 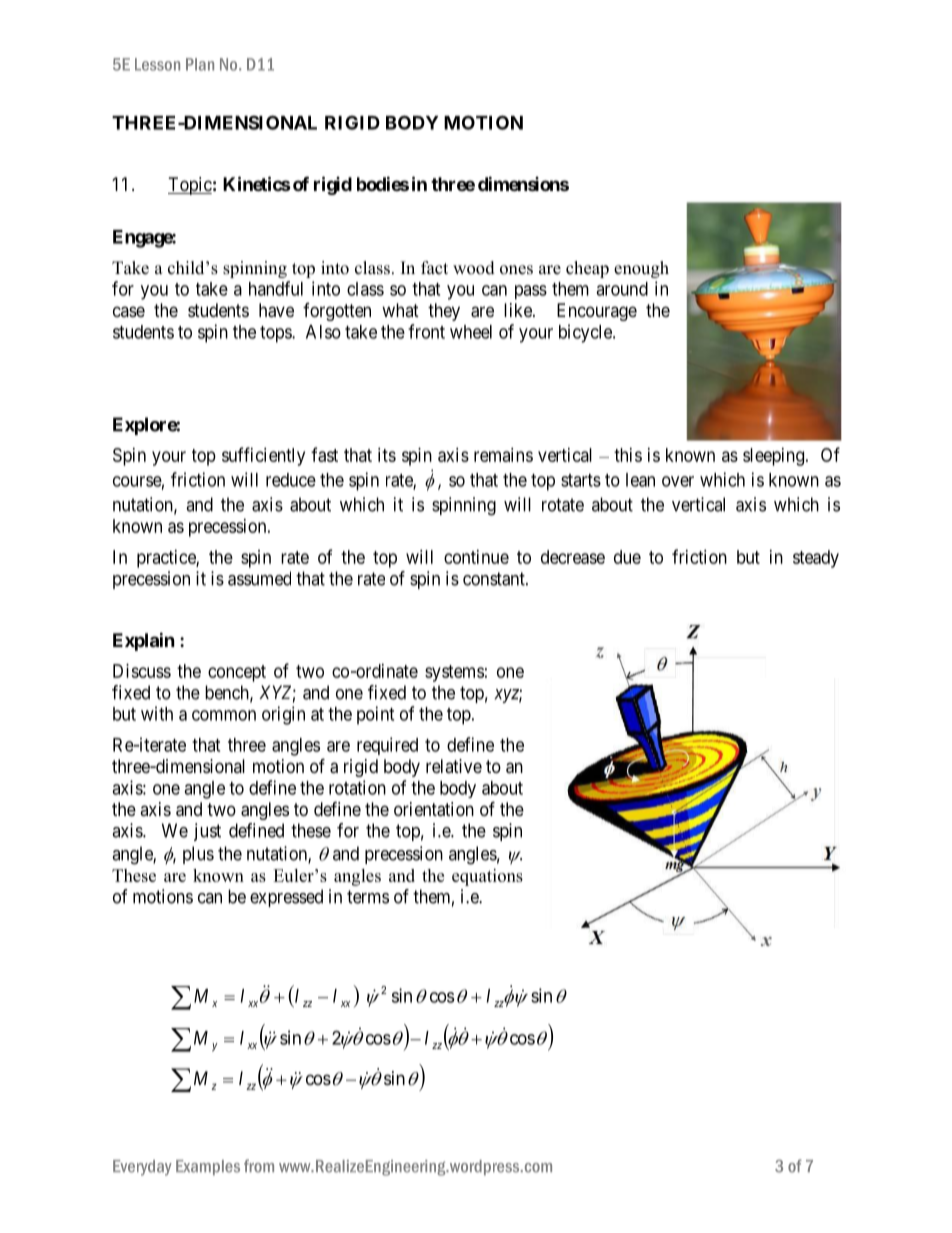 What do you see at coordinates (641, 269) in the screenshot?
I see `enough` at bounding box center [641, 269].
